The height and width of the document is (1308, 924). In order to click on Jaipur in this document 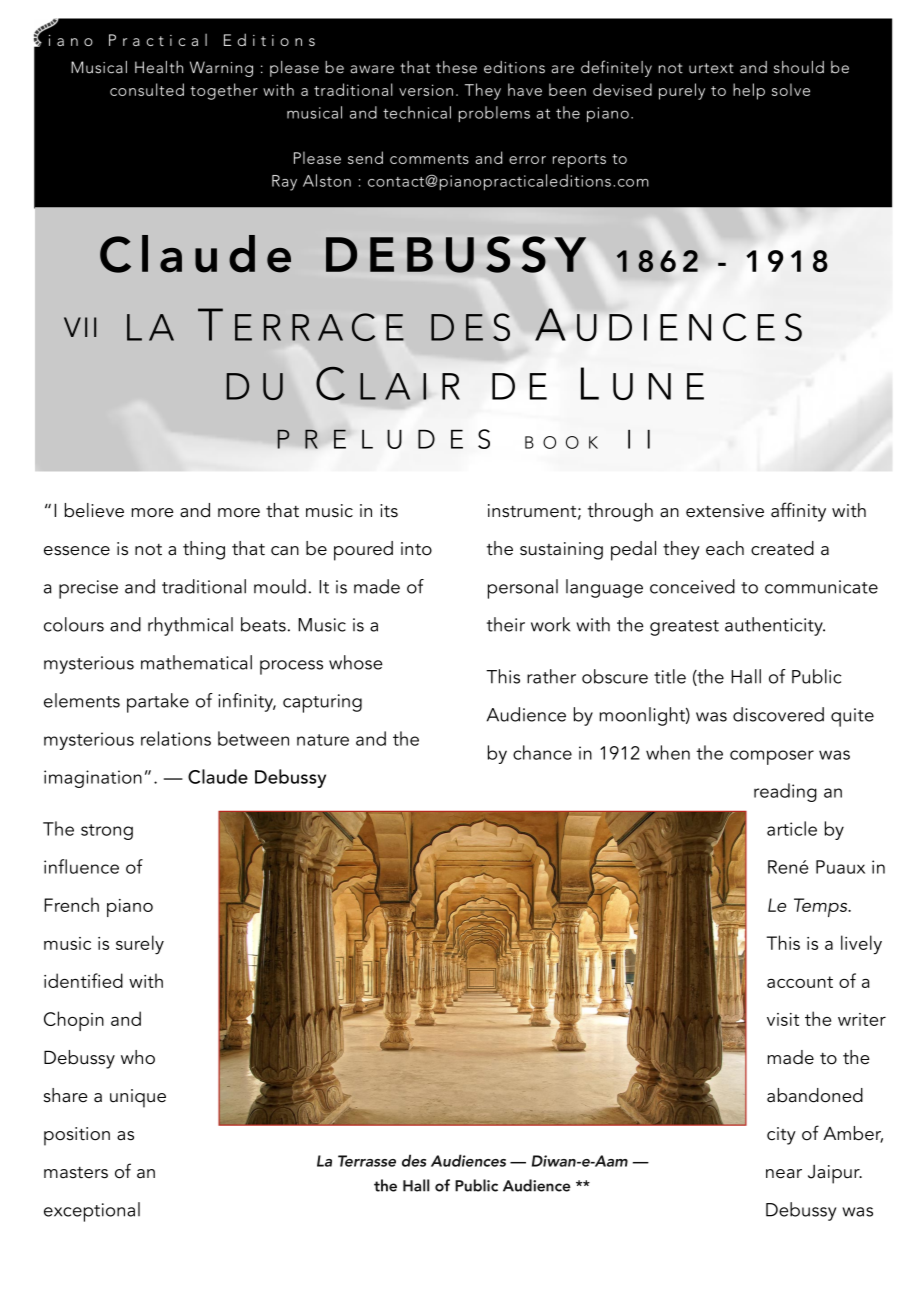, I will do `click(835, 1174)`.
